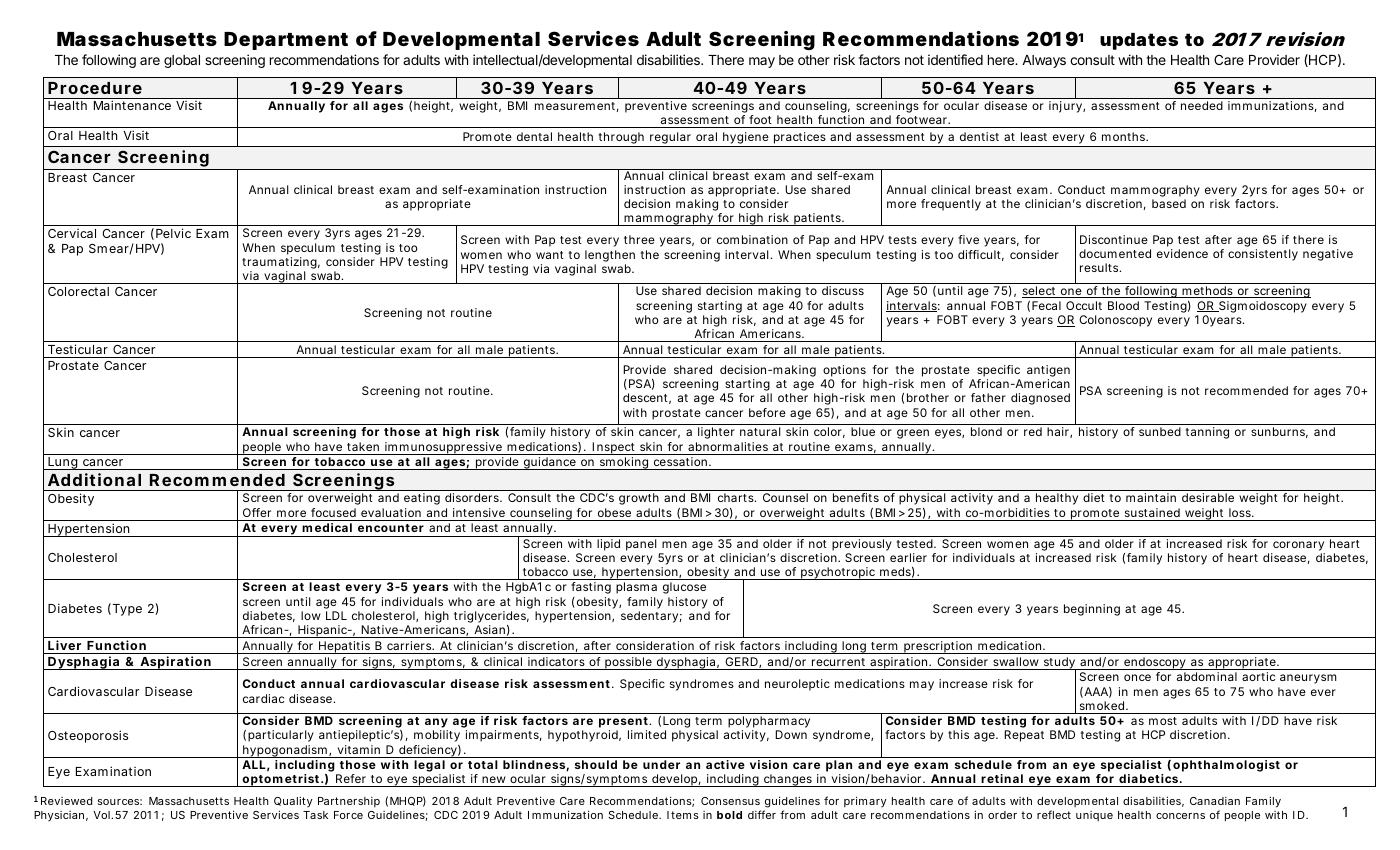 This screenshot has width=1400, height=850. What do you see at coordinates (639, 239) in the screenshot?
I see `three` at bounding box center [639, 239].
